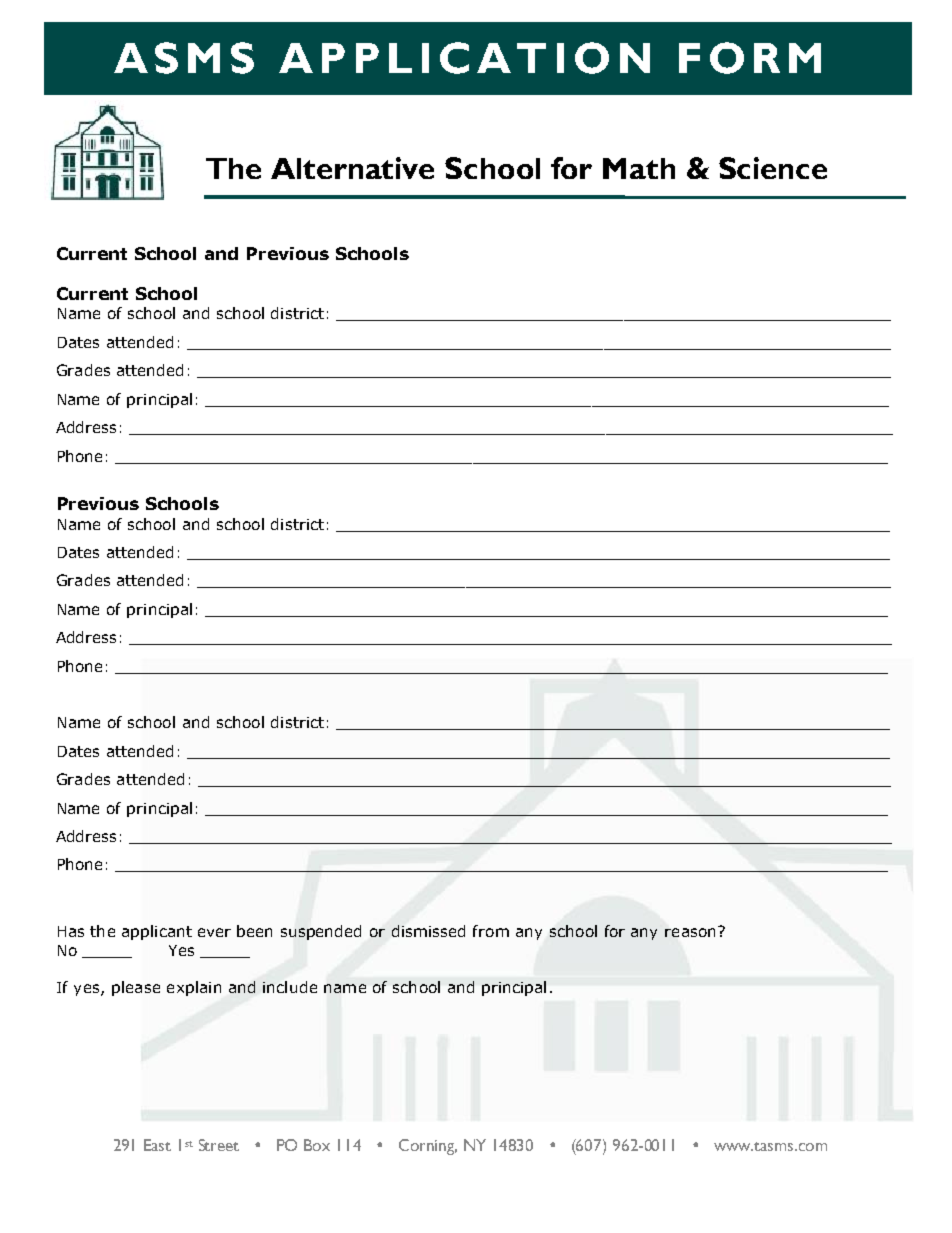  Describe the element at coordinates (428, 1147) in the screenshot. I see `Corning` at that location.
